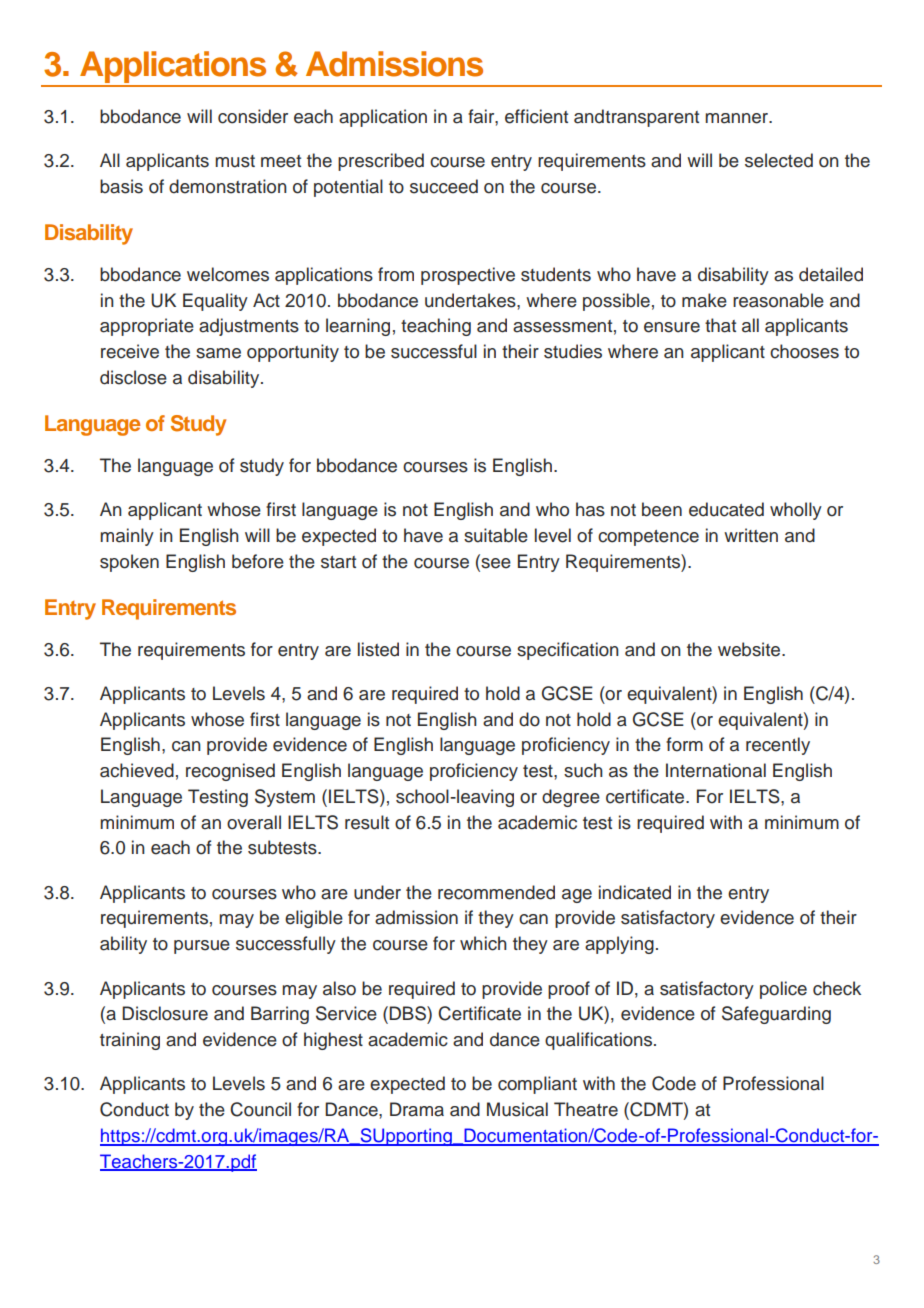 The height and width of the screenshot is (1308, 924). What do you see at coordinates (750, 649) in the screenshot?
I see `website` at bounding box center [750, 649].
